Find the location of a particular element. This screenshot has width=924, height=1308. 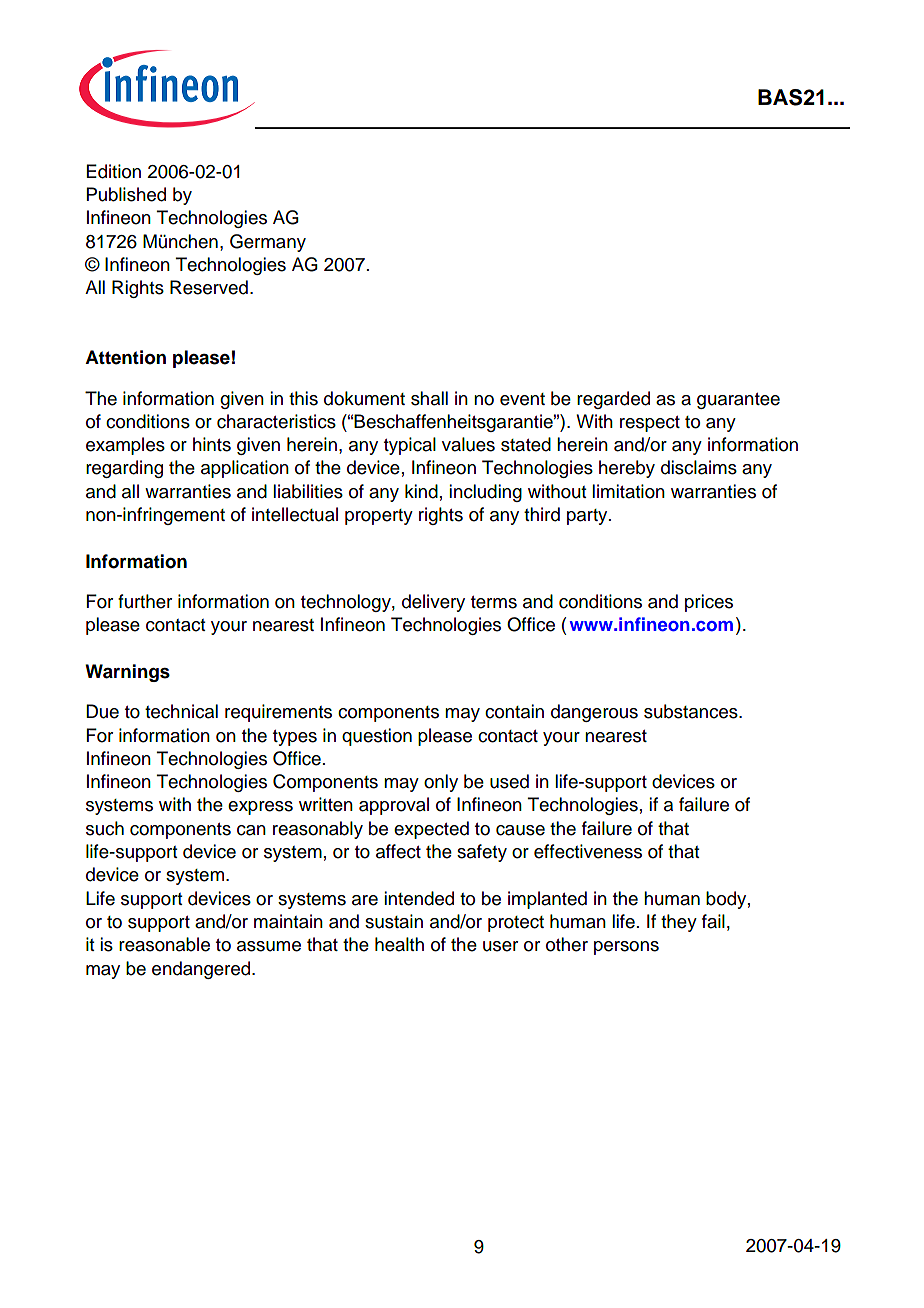

Warnings is located at coordinates (127, 673).
